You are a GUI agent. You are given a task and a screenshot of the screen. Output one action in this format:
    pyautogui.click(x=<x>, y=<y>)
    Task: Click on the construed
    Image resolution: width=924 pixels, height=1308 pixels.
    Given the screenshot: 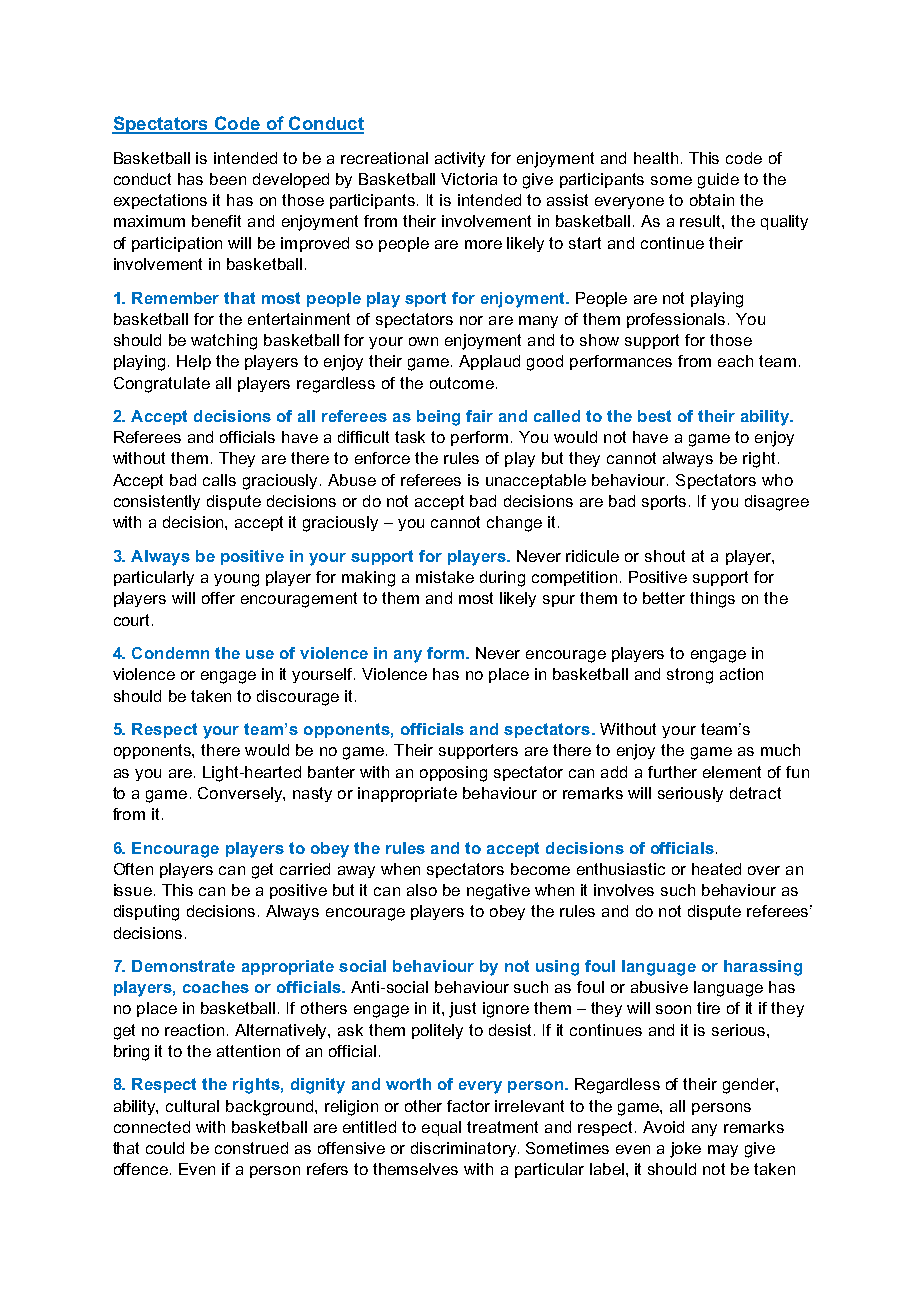 What is the action you would take?
    pyautogui.click(x=251, y=1148)
